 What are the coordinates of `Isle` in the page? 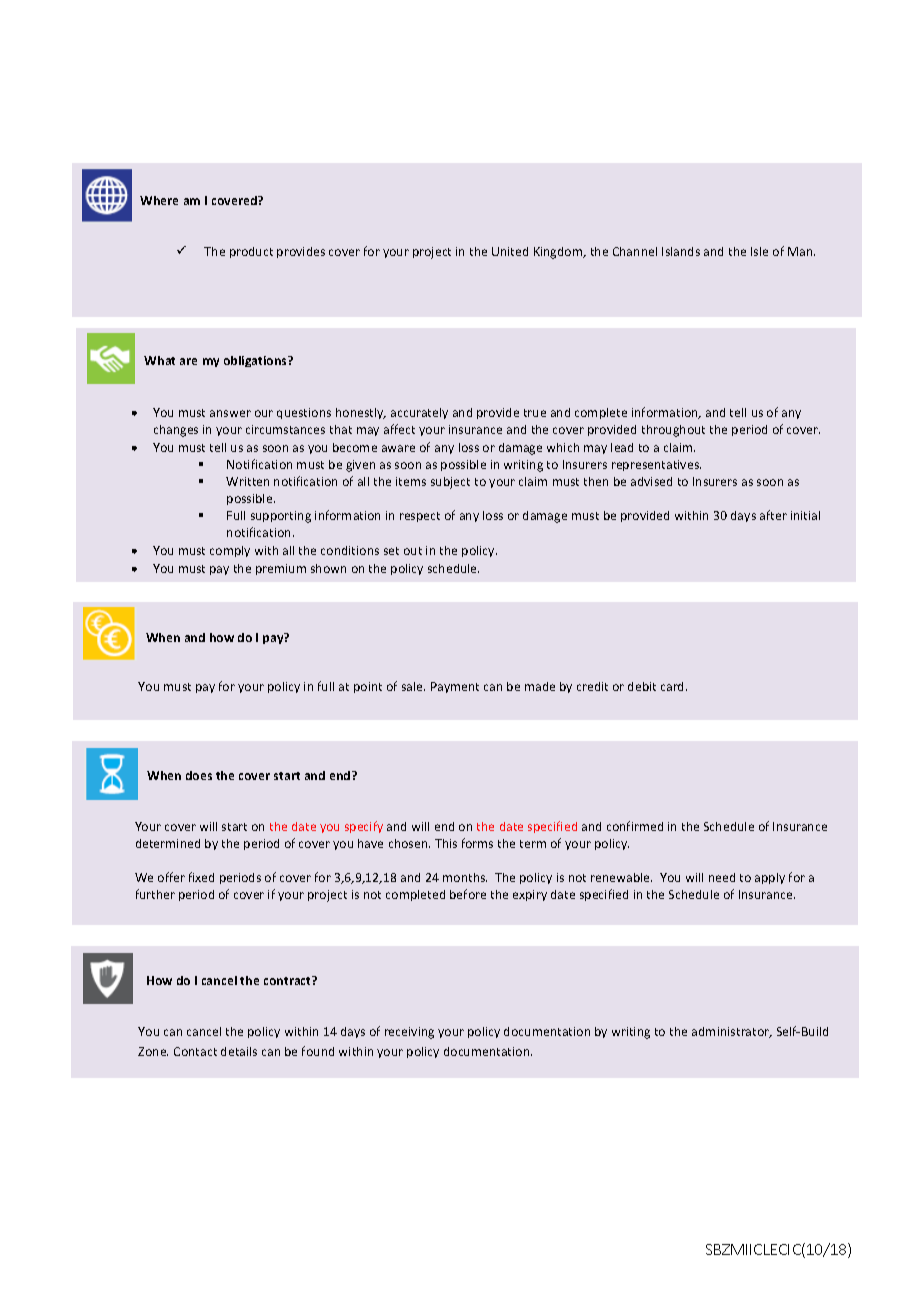 It's located at (759, 251).
